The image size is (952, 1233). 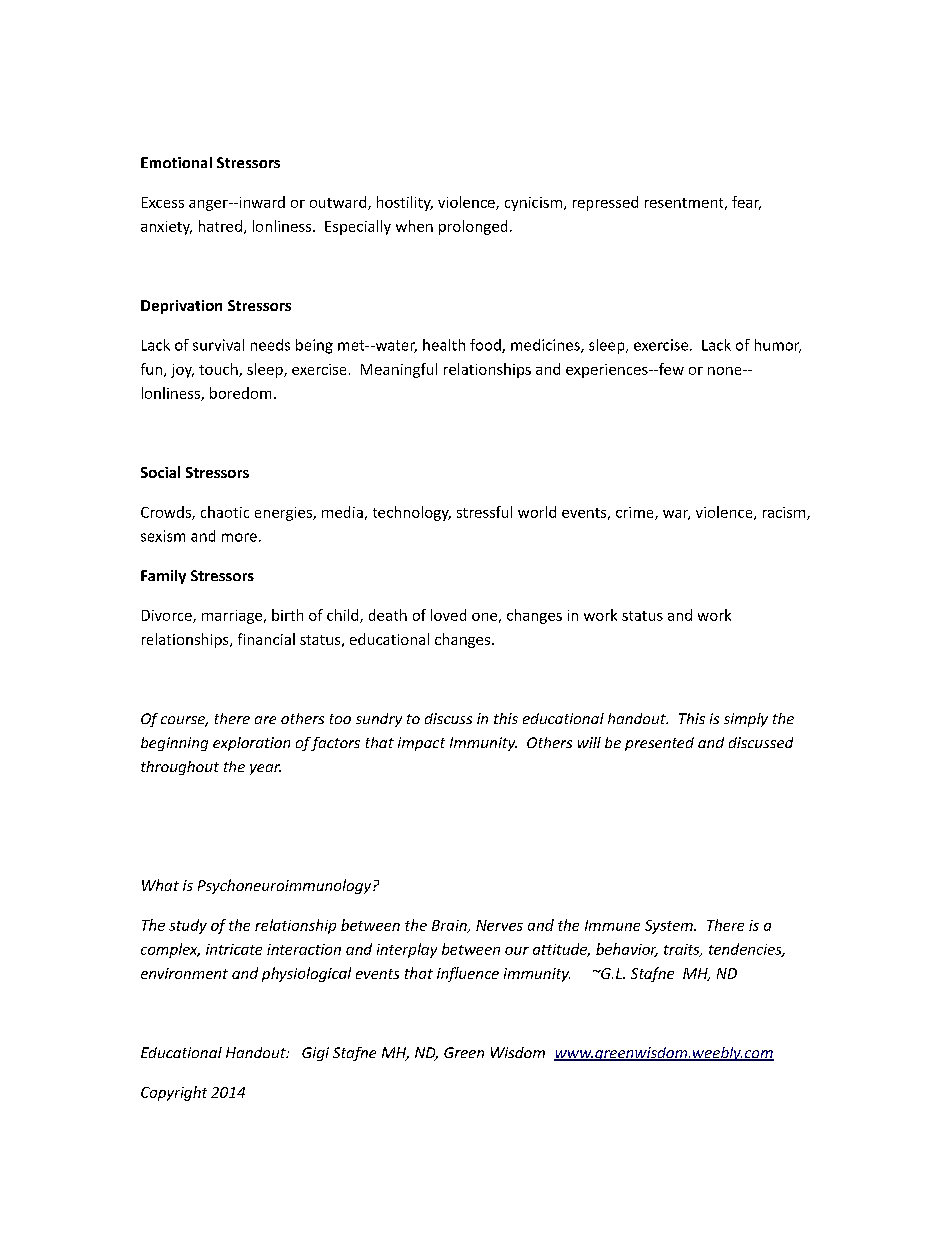 What do you see at coordinates (468, 974) in the page?
I see `influence` at bounding box center [468, 974].
